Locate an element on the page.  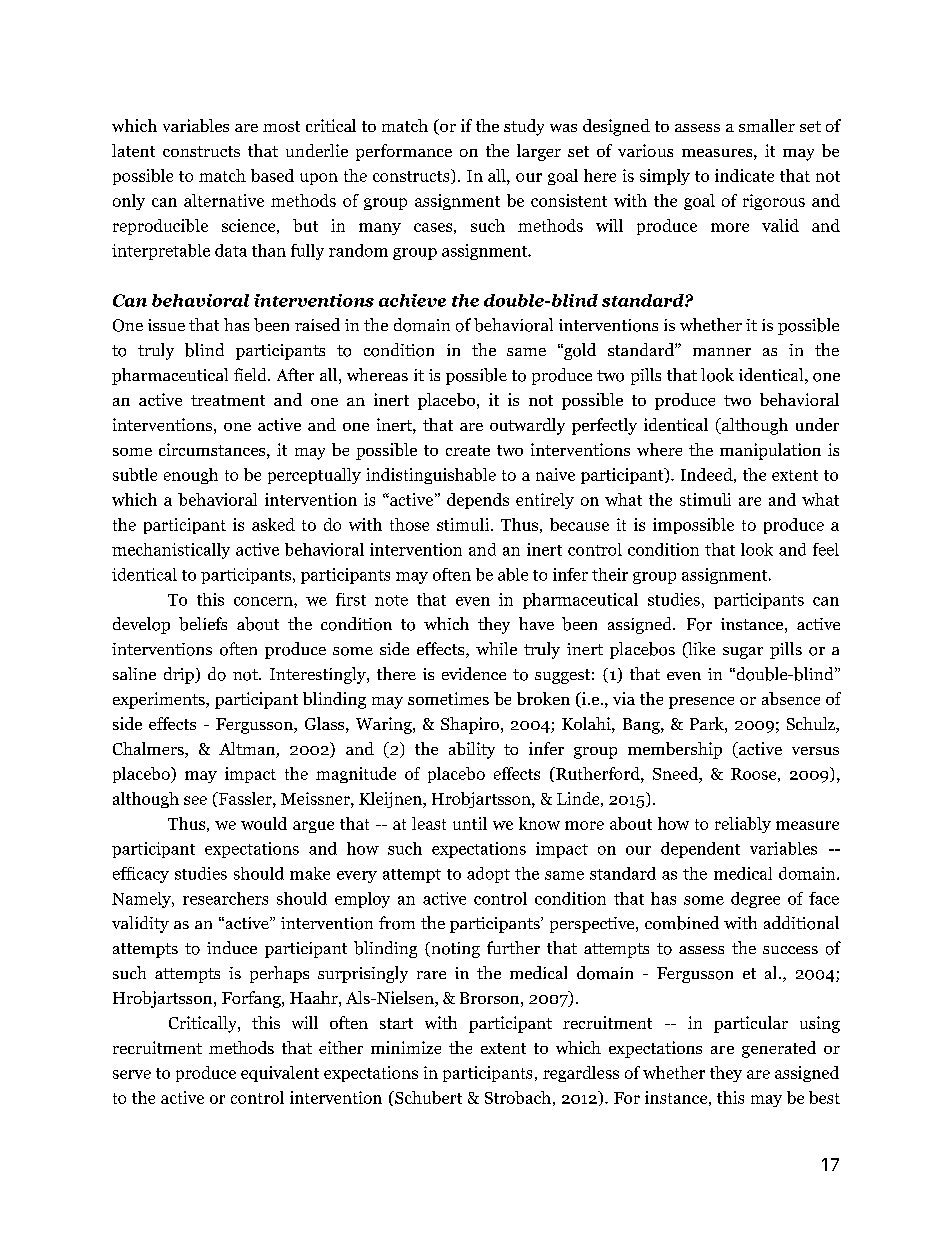
study is located at coordinates (524, 127).
